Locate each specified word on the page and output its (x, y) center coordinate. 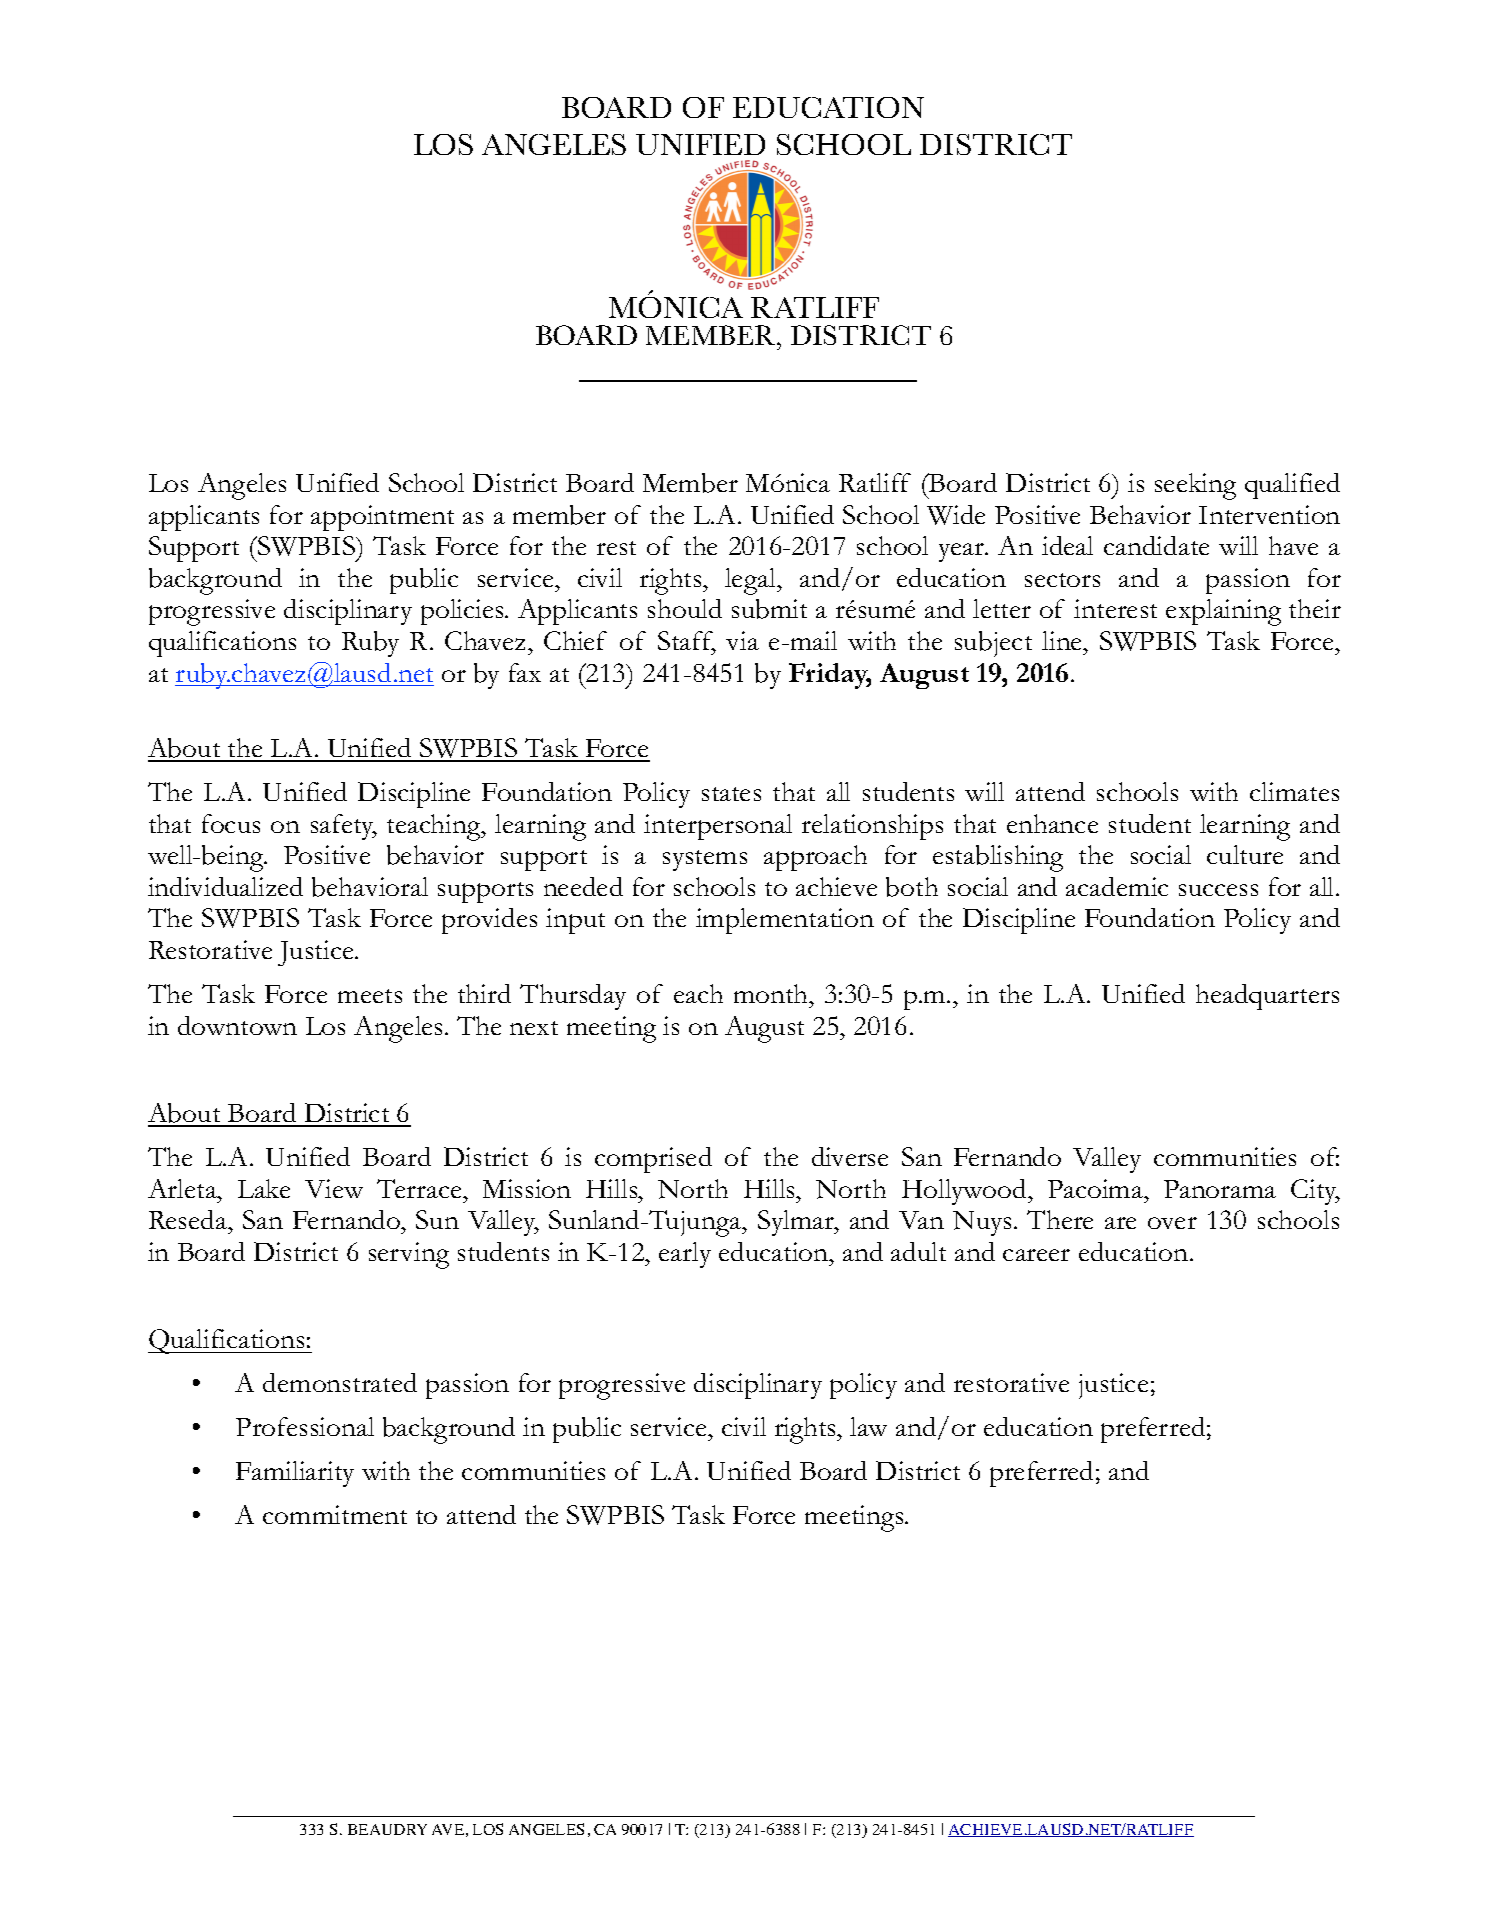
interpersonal (718, 827)
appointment (382, 518)
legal (752, 581)
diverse (850, 1156)
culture (1245, 854)
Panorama (1220, 1189)
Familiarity (295, 1474)
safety (344, 827)
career (1036, 1255)
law (868, 1426)
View (334, 1188)
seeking (1195, 486)
